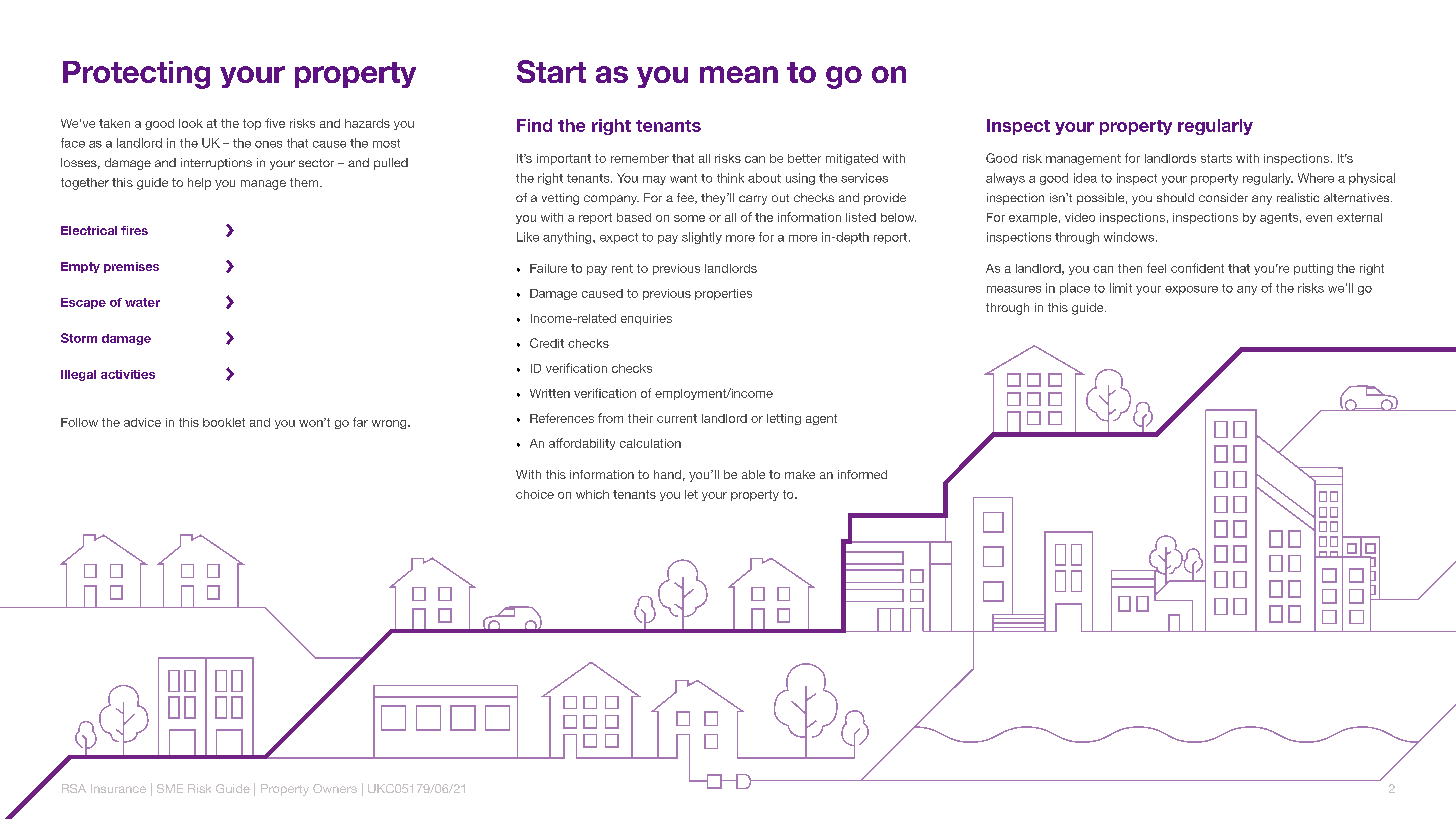 The image size is (1456, 819). Describe the element at coordinates (224, 422) in the screenshot. I see `booklet` at that location.
